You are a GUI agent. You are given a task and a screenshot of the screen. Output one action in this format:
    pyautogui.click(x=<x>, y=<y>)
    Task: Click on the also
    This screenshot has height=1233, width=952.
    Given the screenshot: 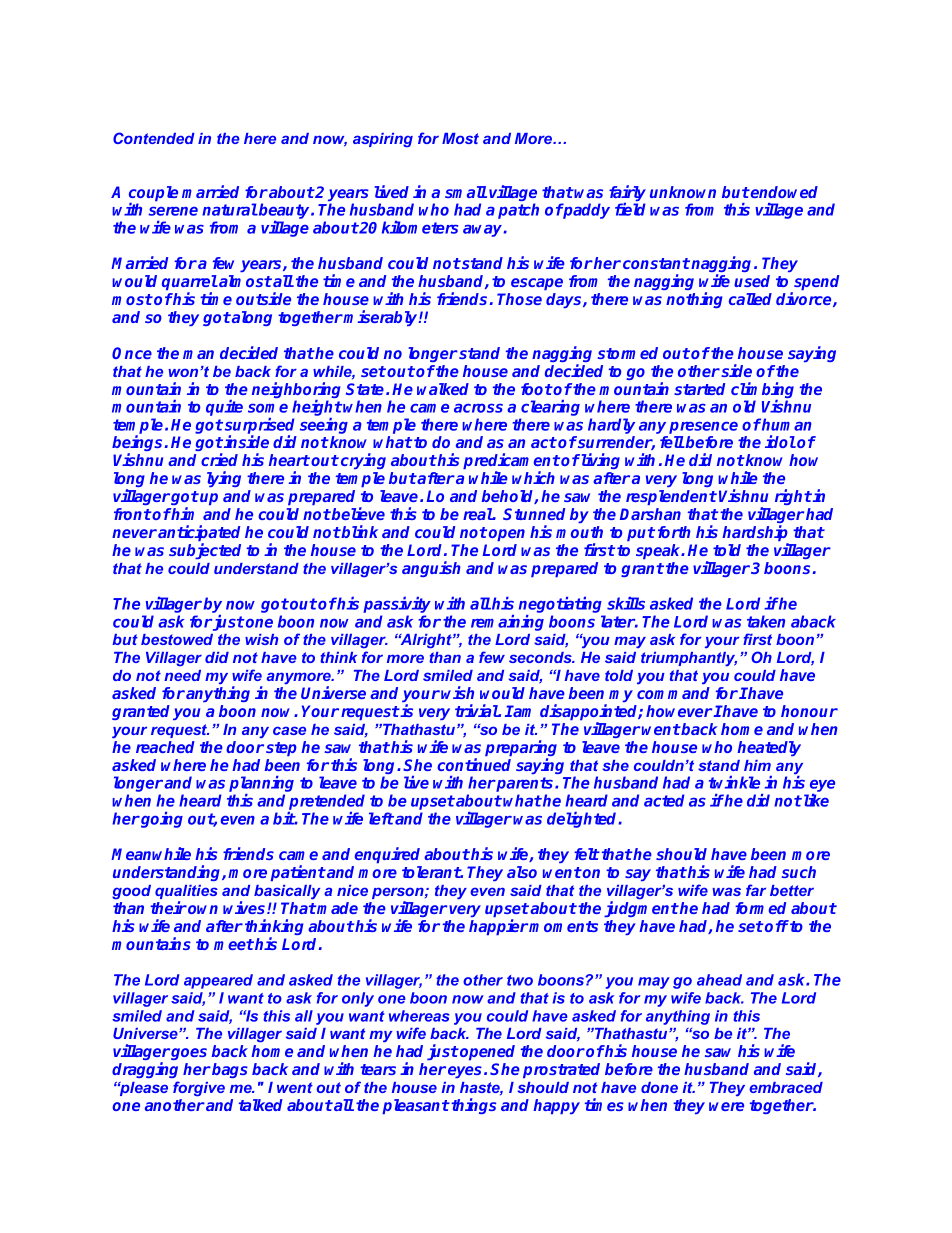 What is the action you would take?
    pyautogui.click(x=522, y=872)
